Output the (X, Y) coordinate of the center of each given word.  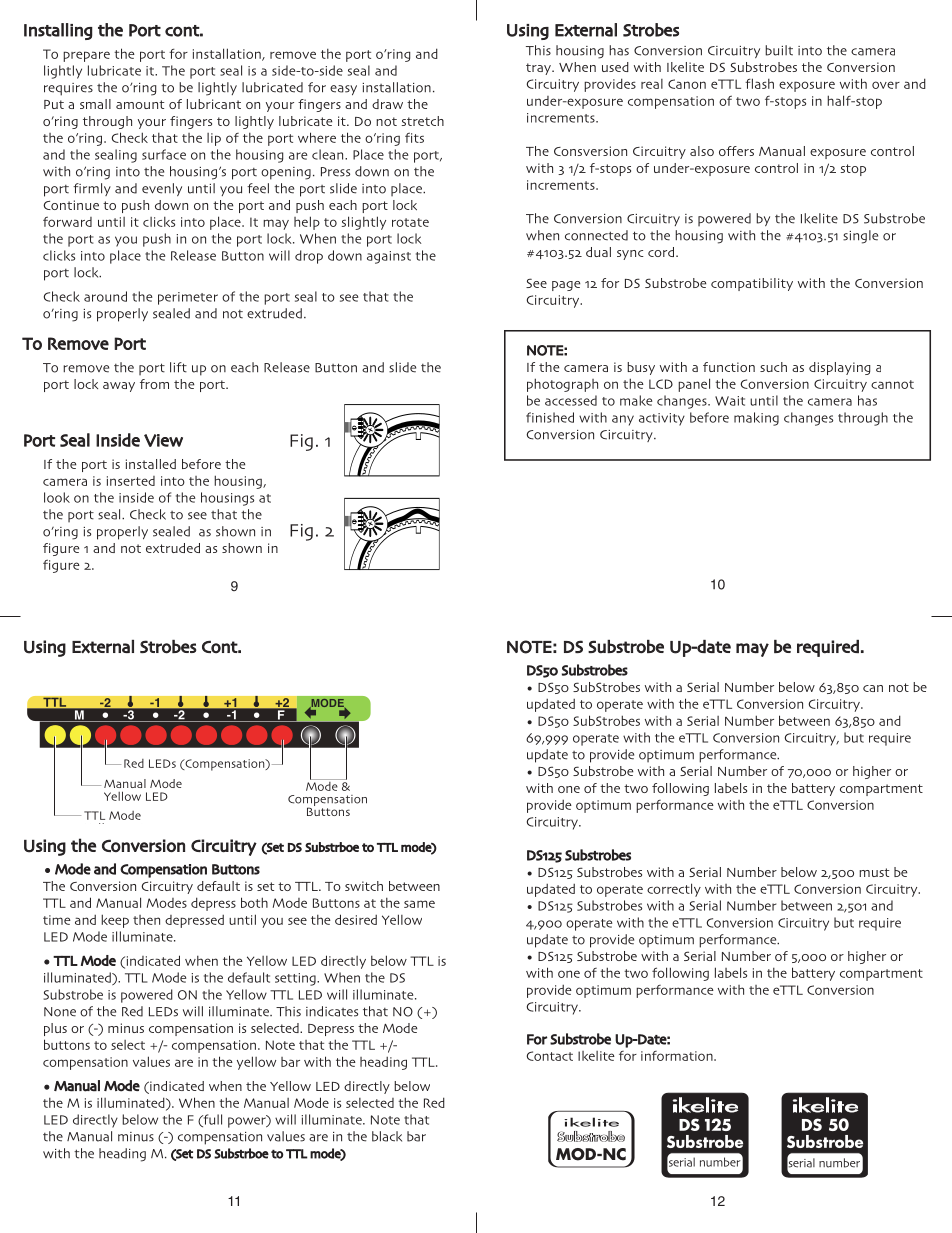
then (146, 920)
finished (550, 417)
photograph (562, 385)
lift (178, 367)
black (387, 1136)
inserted (131, 481)
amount (140, 104)
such (773, 367)
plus (55, 1029)
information (678, 1056)
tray (539, 69)
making (756, 419)
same (419, 904)
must (874, 872)
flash (759, 83)
